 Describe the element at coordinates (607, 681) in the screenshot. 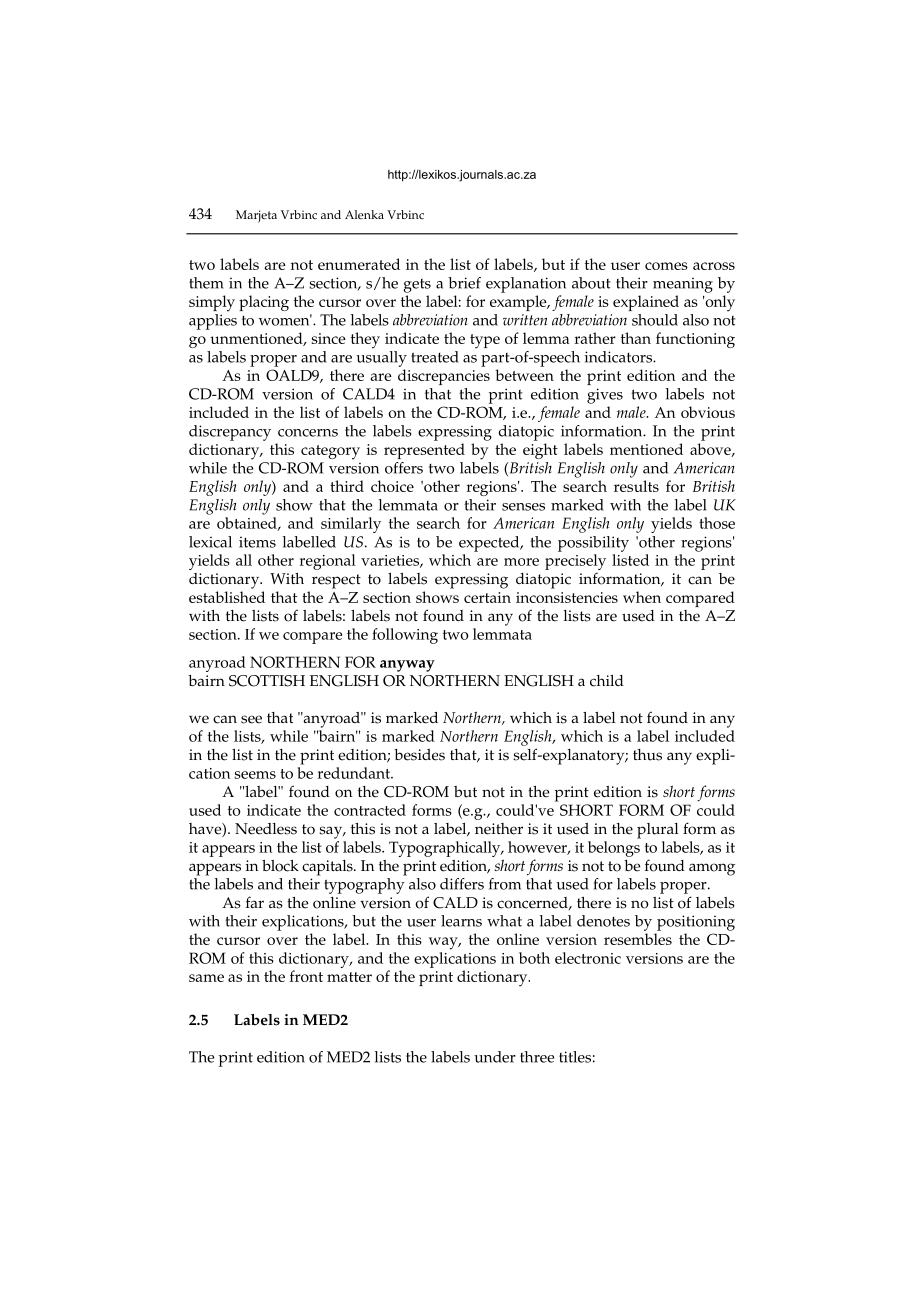

I see `child` at that location.
